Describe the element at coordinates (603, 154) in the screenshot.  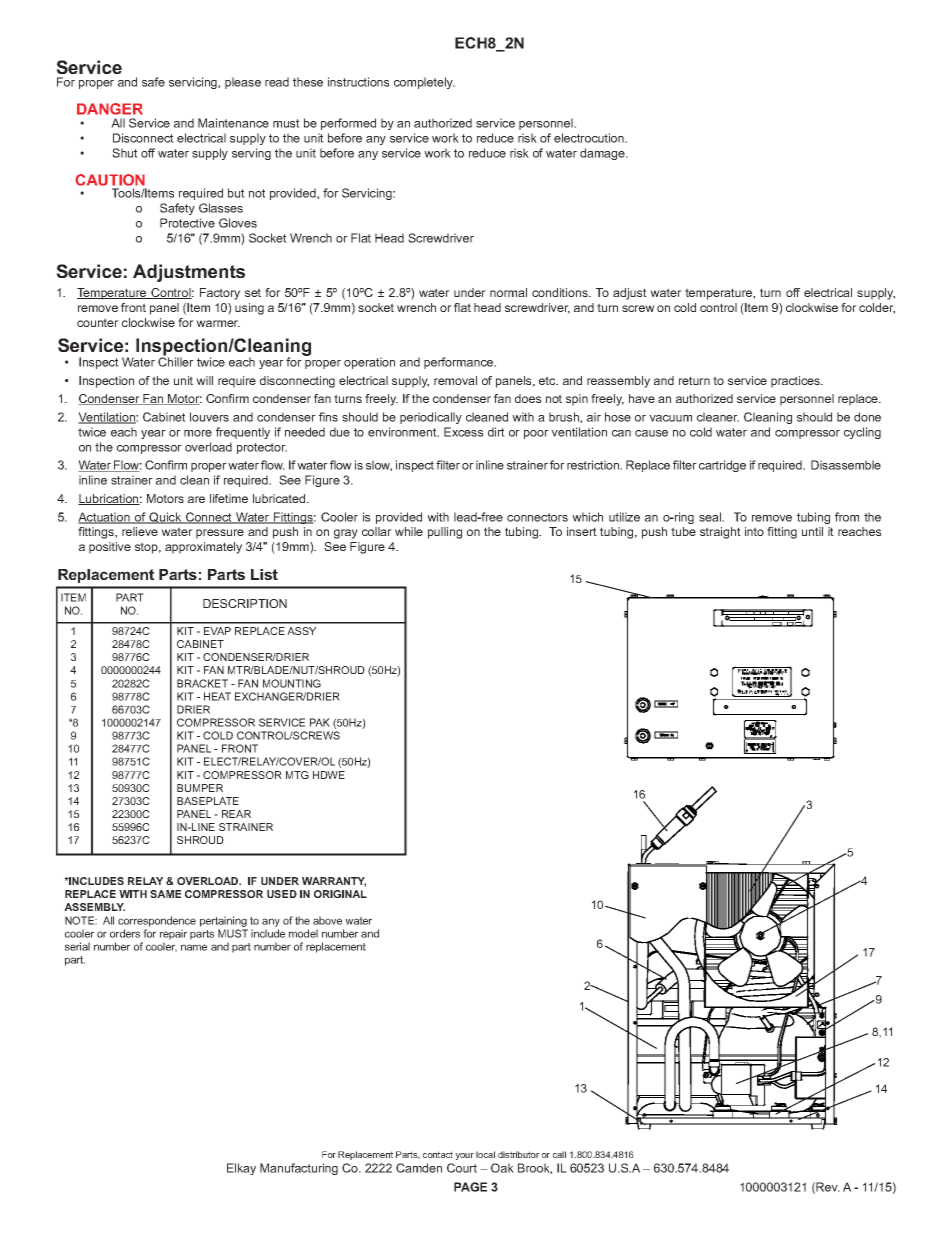
I see `damage` at that location.
